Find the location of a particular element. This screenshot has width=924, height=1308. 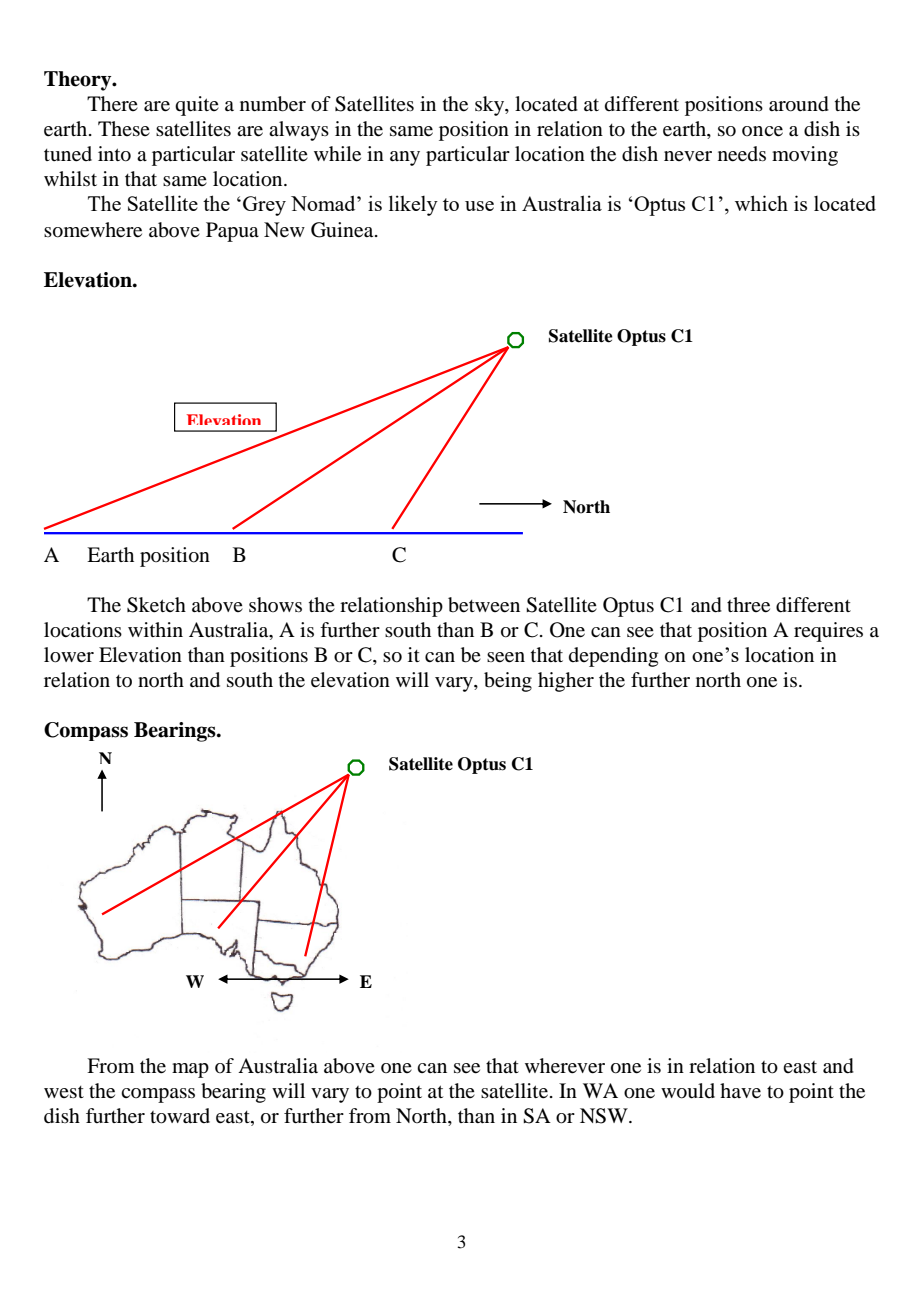

between is located at coordinates (484, 605).
